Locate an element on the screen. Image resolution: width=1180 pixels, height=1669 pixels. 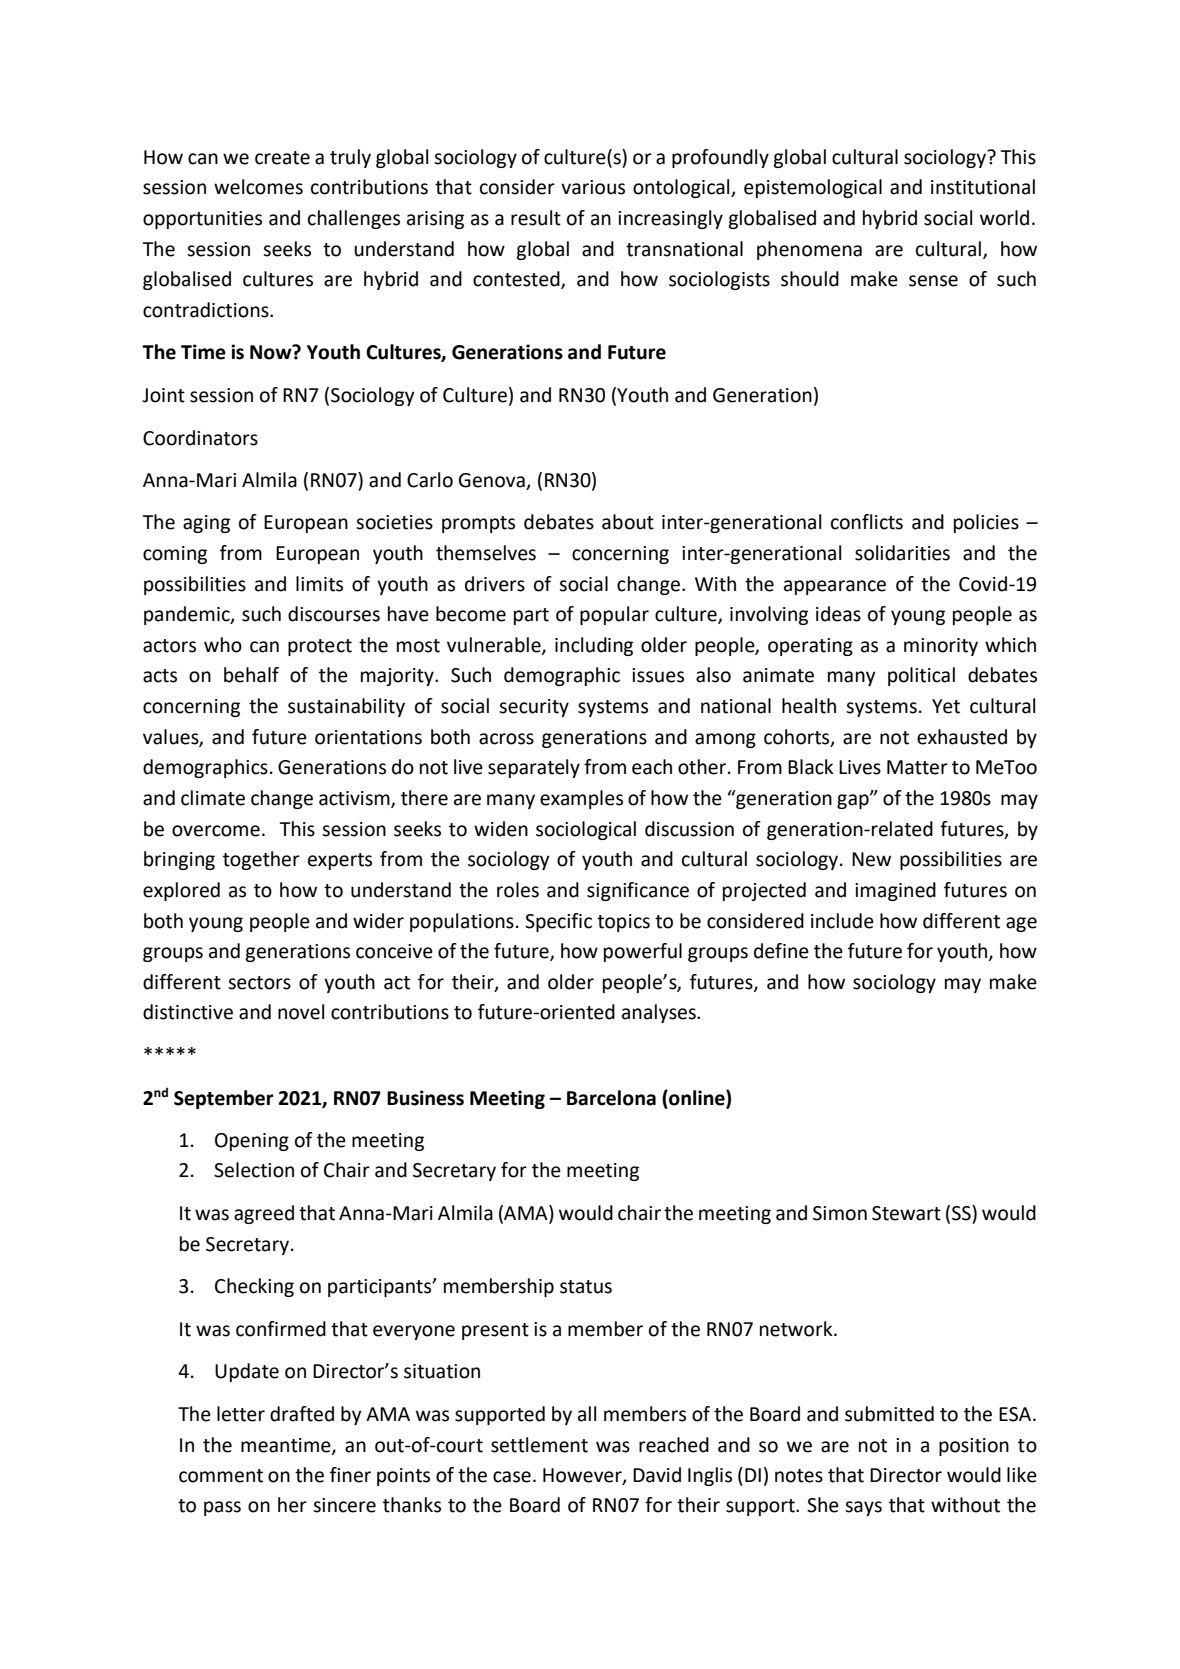
about is located at coordinates (628, 522).
